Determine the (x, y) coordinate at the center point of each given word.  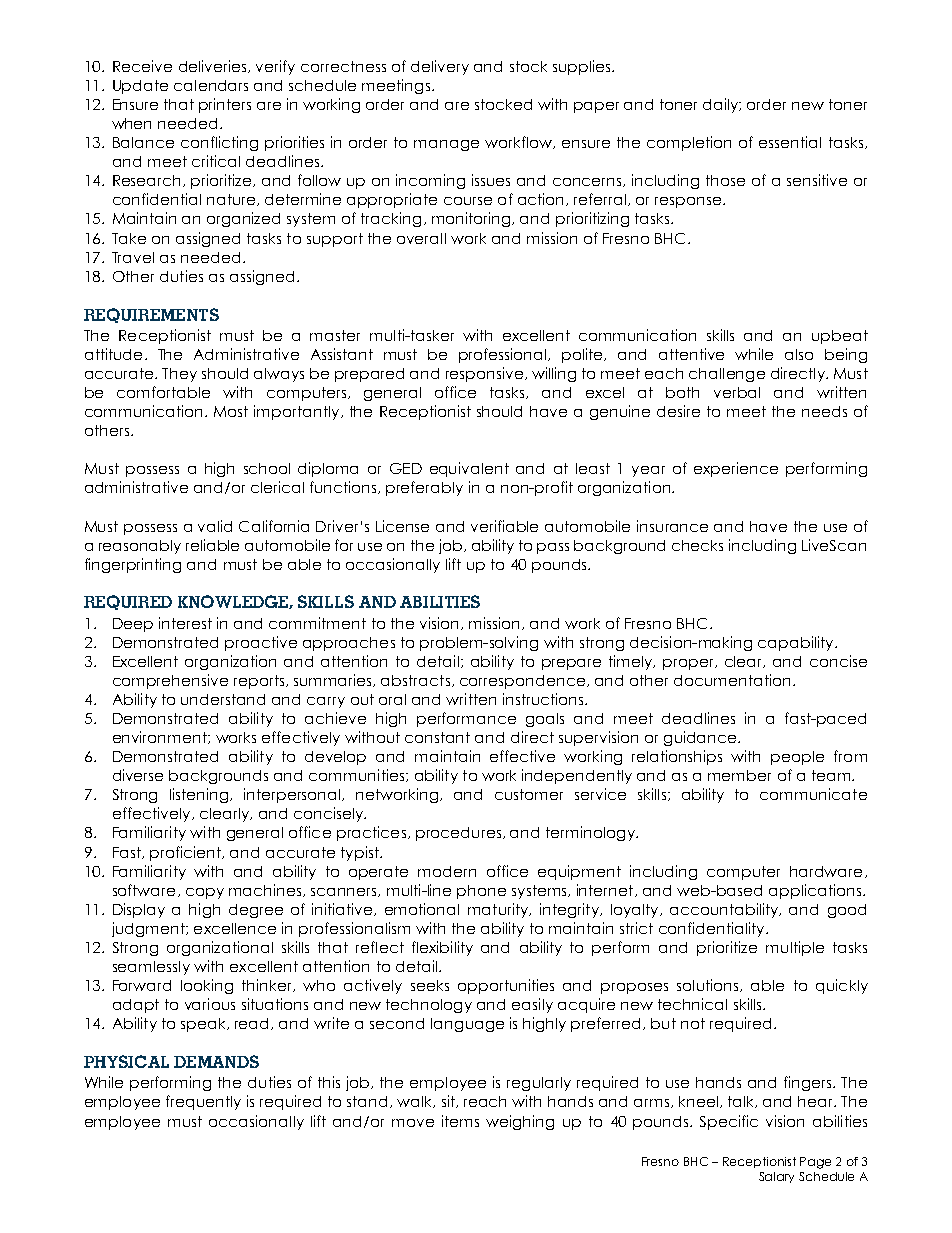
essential (790, 142)
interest (185, 623)
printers (225, 105)
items (460, 1121)
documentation (732, 680)
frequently (203, 1102)
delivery (440, 67)
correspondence (522, 682)
